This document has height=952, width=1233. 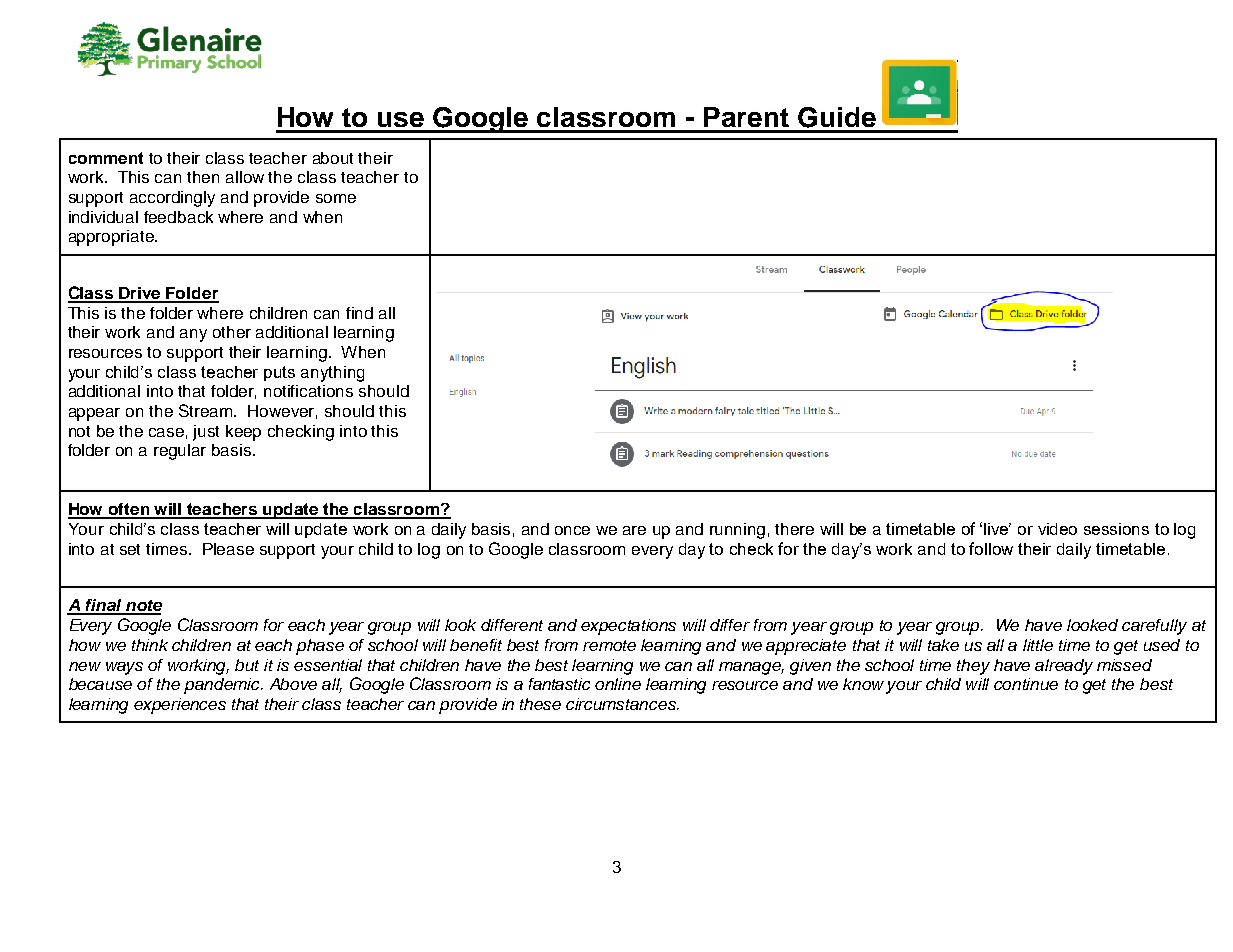 I want to click on once, so click(x=572, y=530).
